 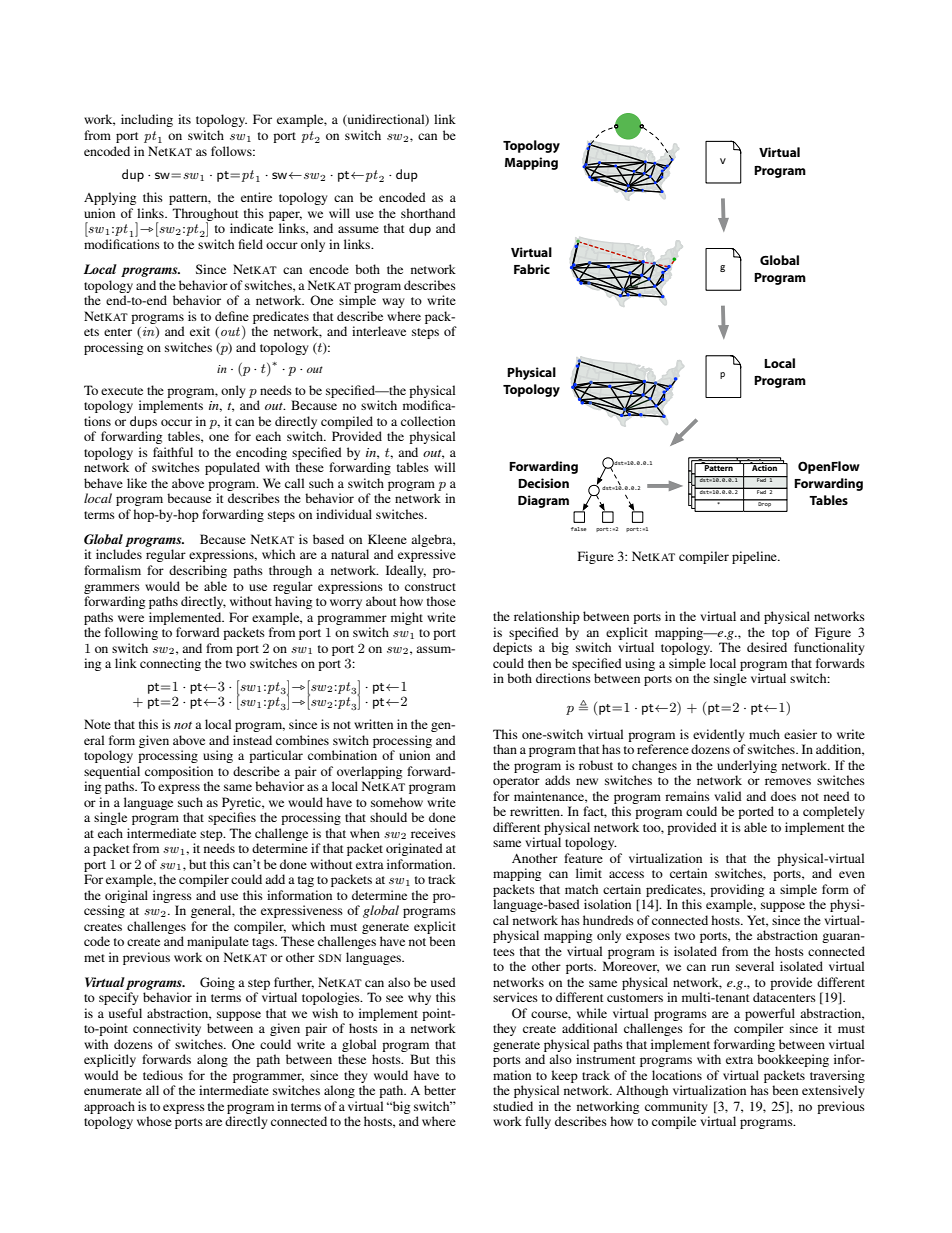 I want to click on extensively, so click(x=833, y=1091).
